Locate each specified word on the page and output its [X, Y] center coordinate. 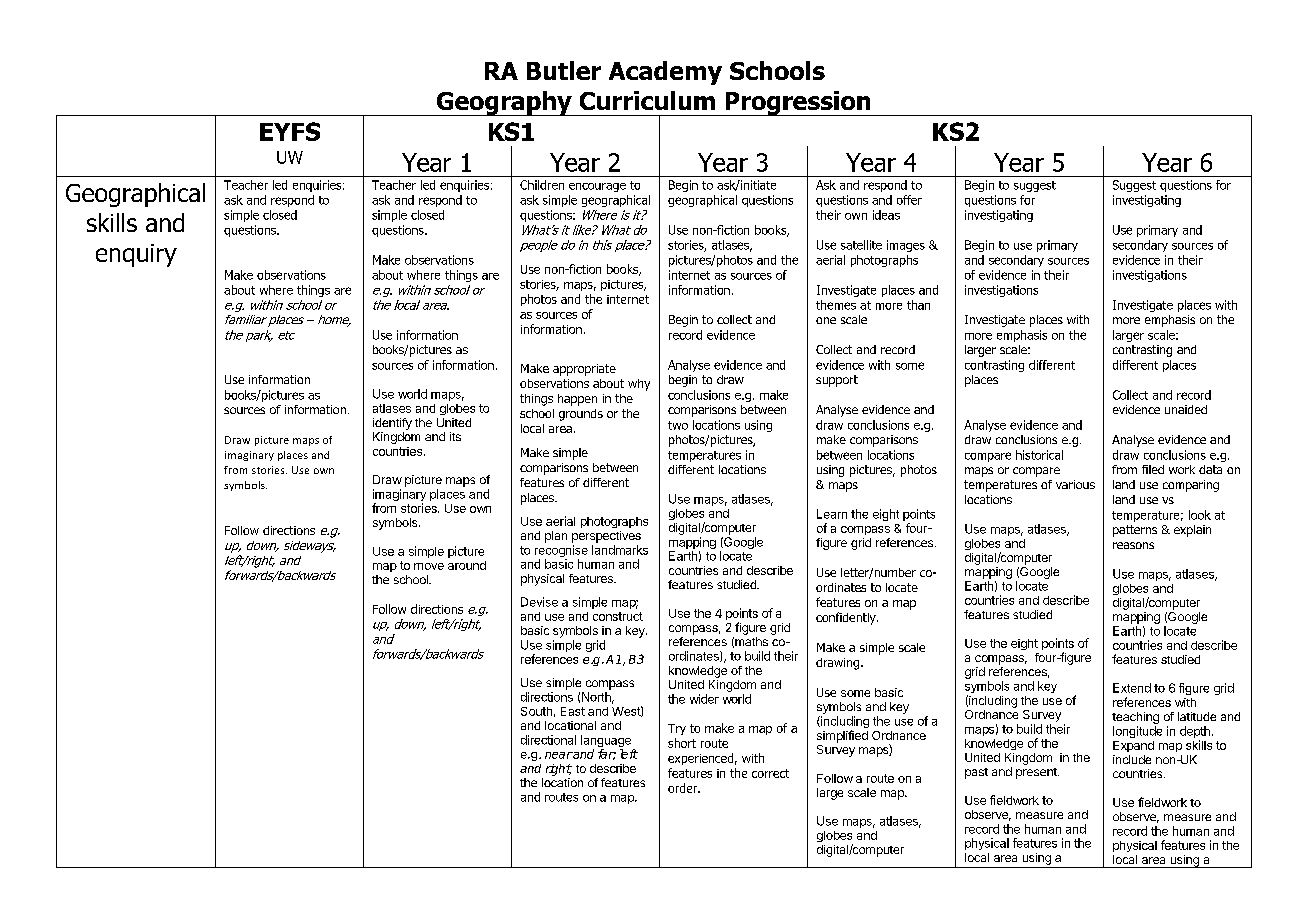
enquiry [136, 255]
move [429, 566]
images [906, 246]
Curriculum [647, 100]
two [678, 425]
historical [1039, 455]
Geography [504, 103]
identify [392, 424]
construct [618, 616]
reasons [1133, 545]
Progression [798, 103]
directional [548, 740]
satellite [861, 245]
